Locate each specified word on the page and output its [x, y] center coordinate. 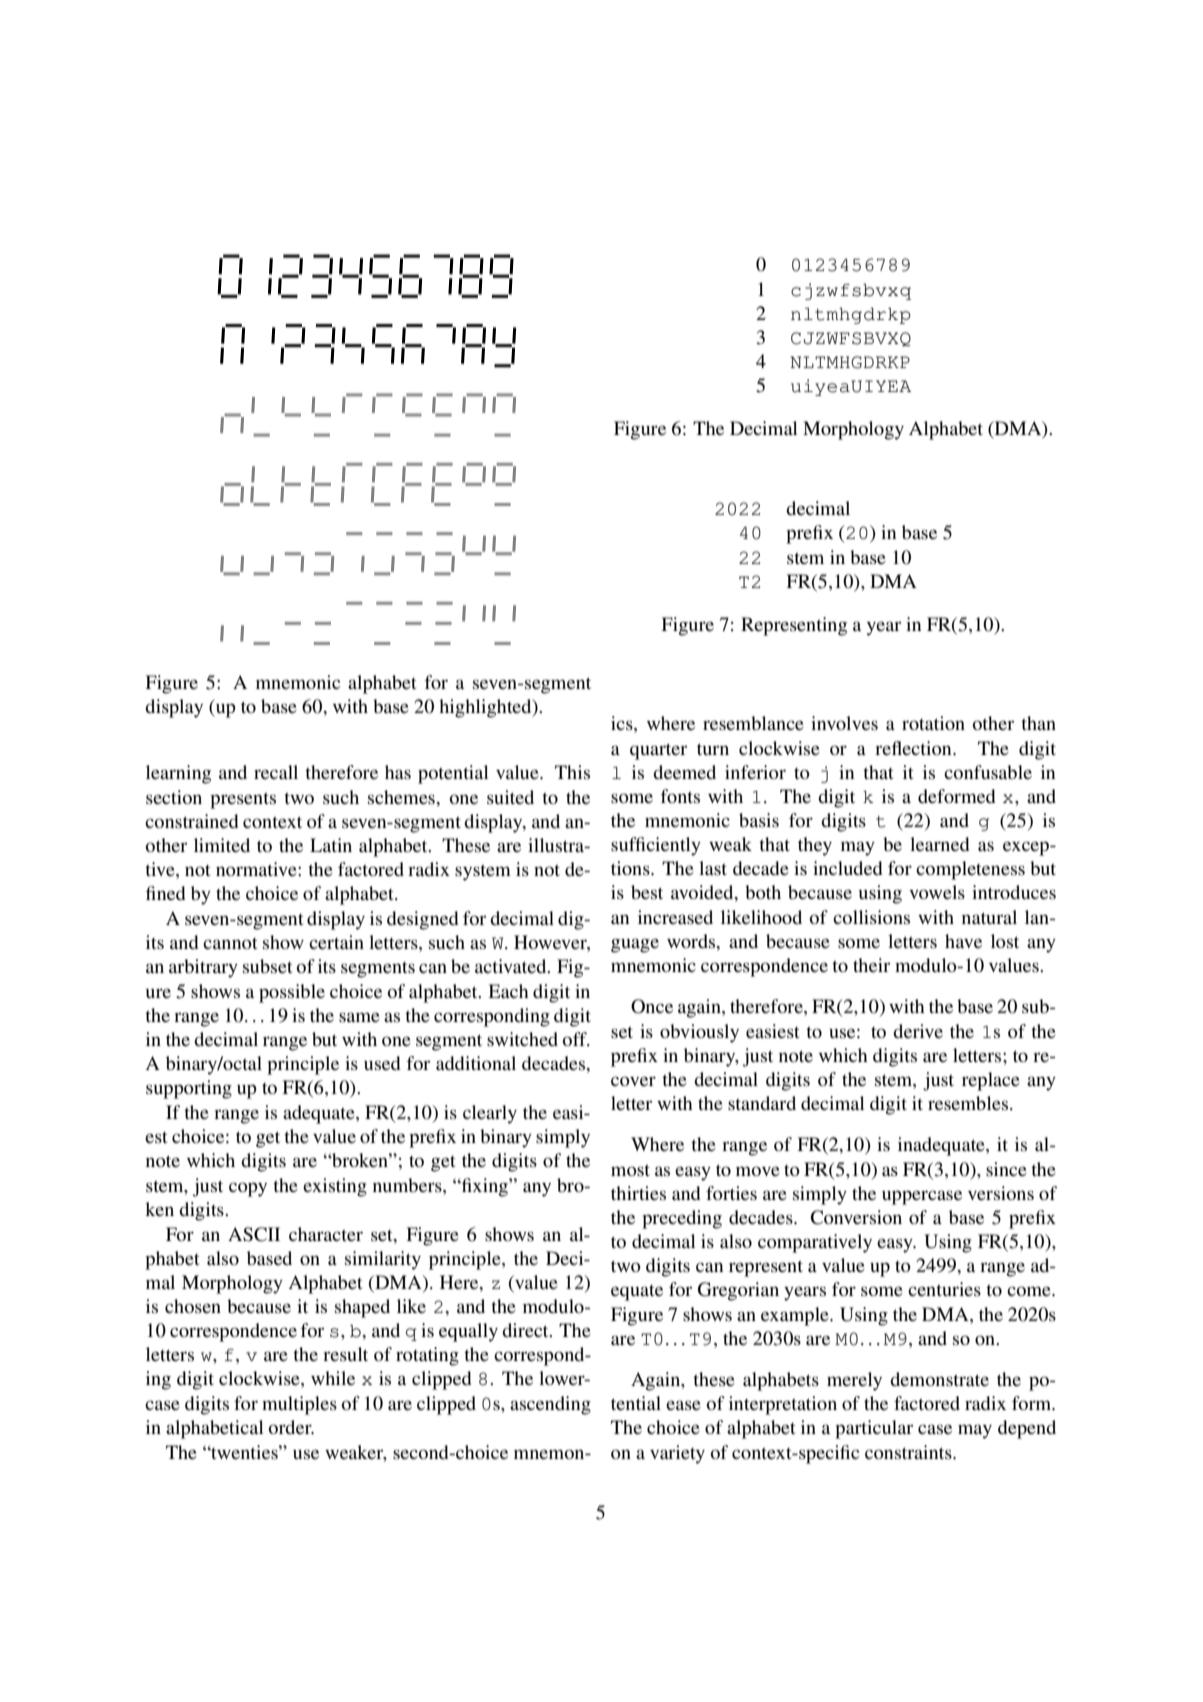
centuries [944, 1289]
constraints [909, 1452]
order [291, 1427]
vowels [937, 892]
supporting [189, 1089]
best [647, 892]
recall [276, 772]
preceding [682, 1219]
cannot [230, 943]
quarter [658, 751]
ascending [550, 1405]
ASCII [254, 1234]
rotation [933, 723]
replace [991, 1081]
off [575, 1039]
